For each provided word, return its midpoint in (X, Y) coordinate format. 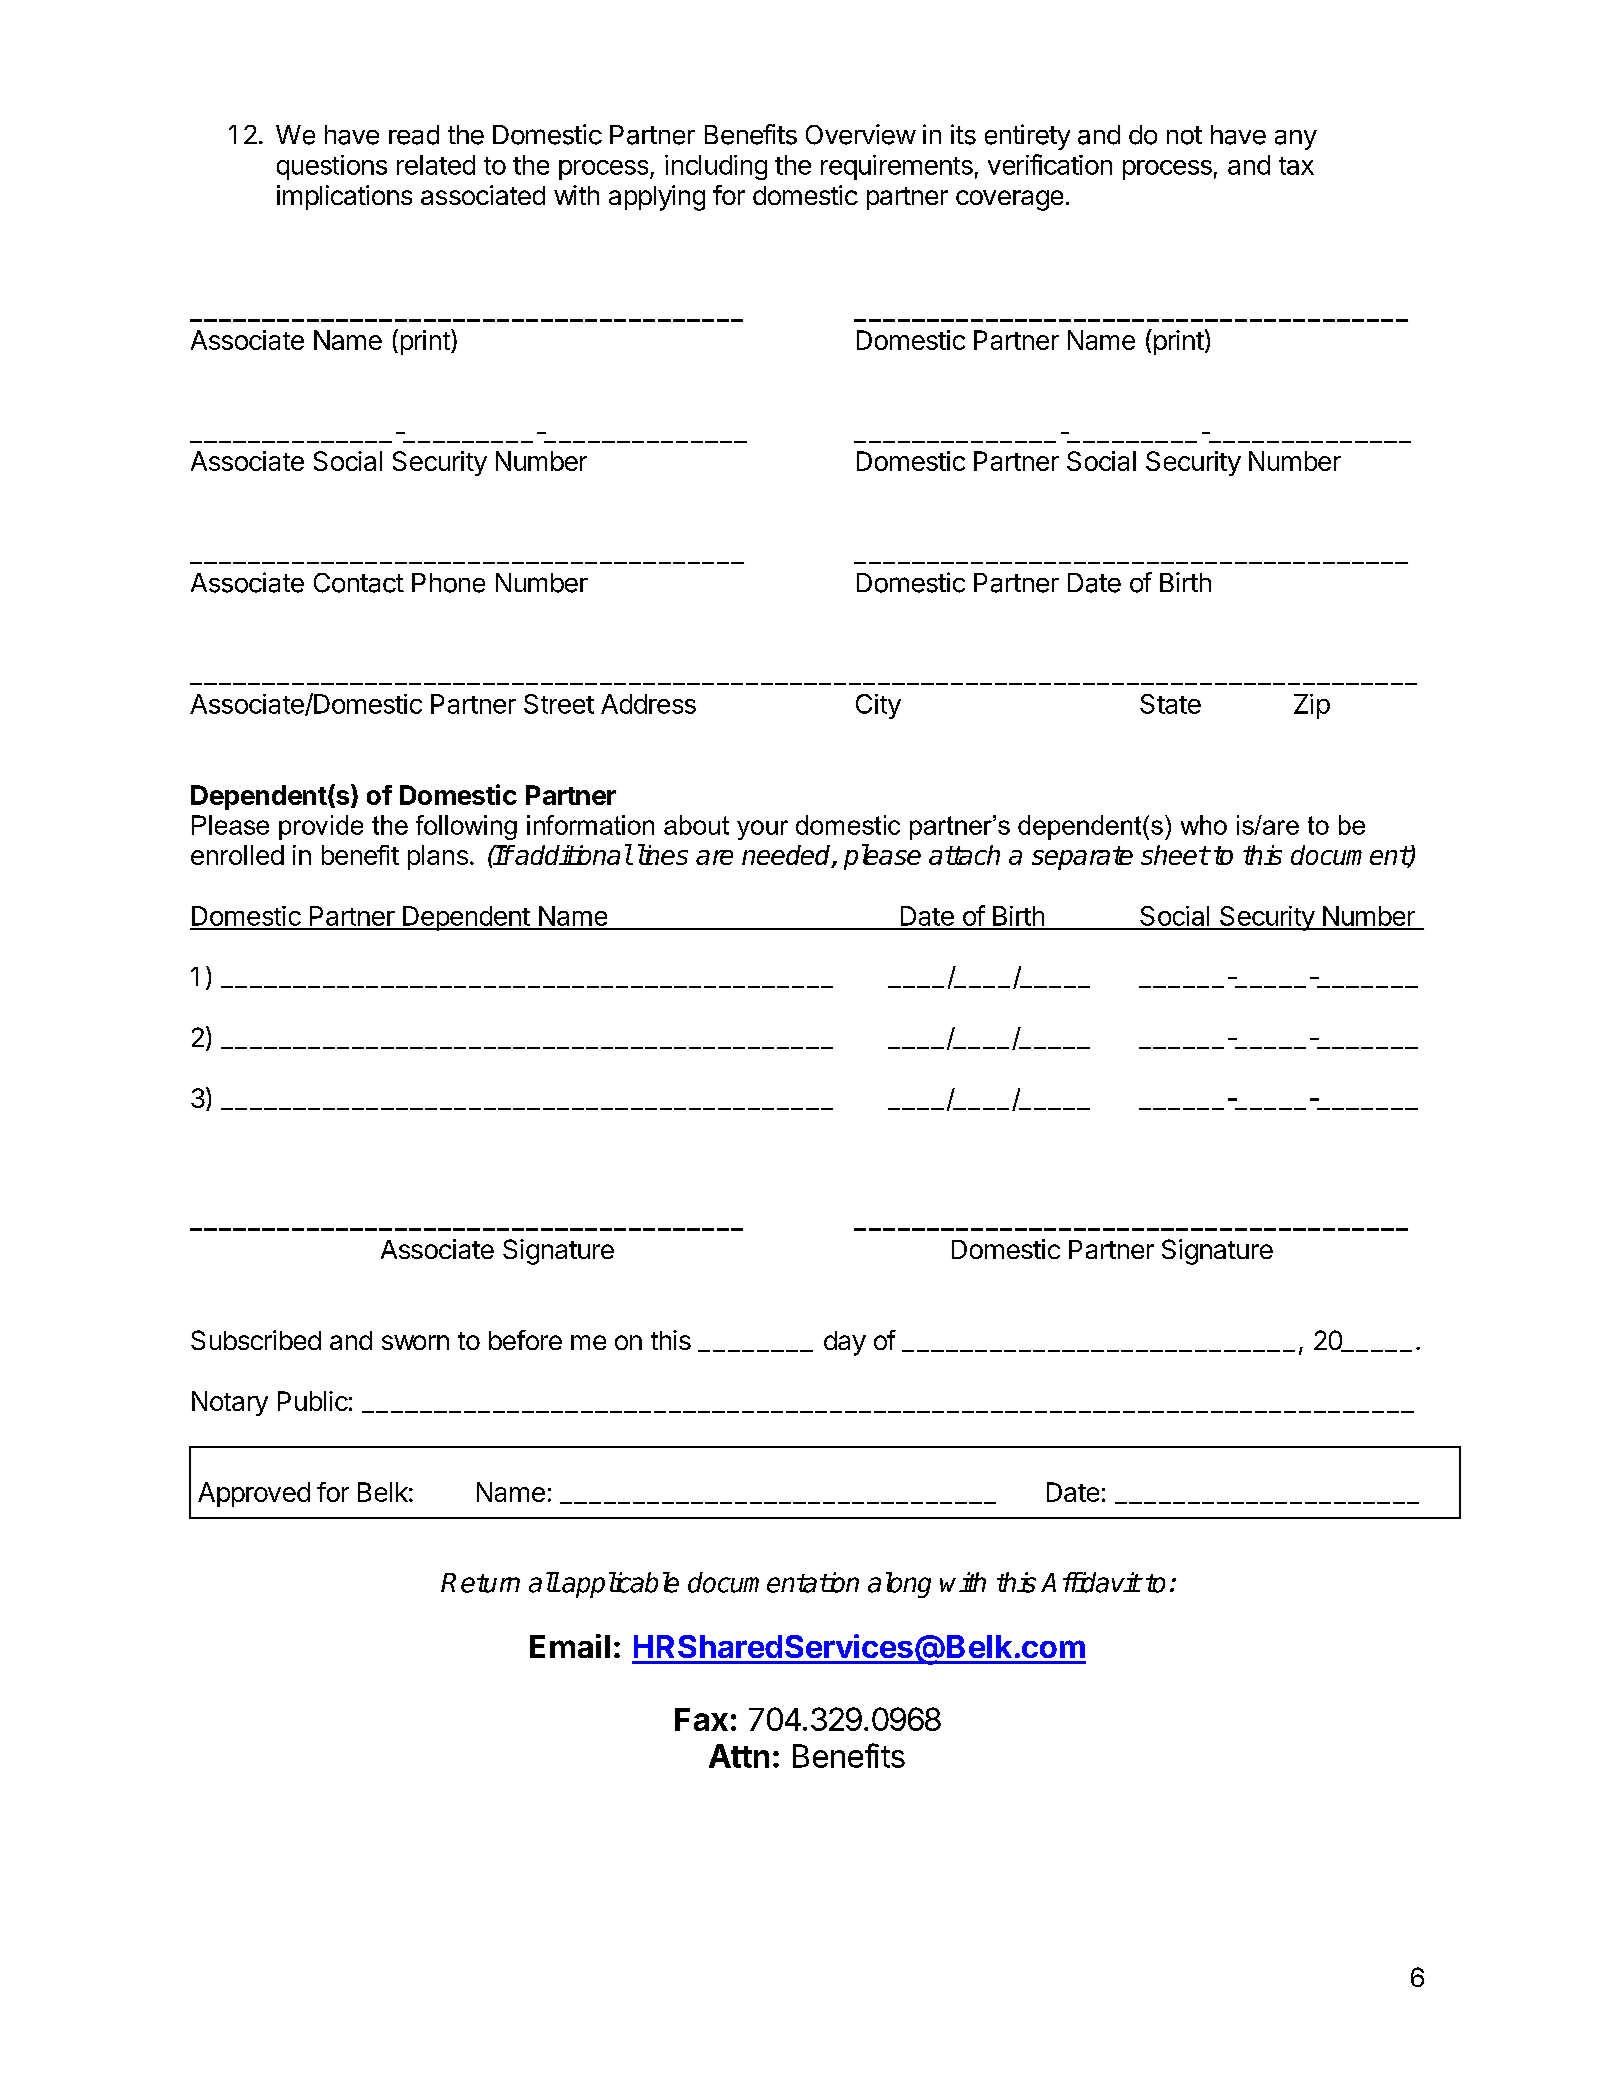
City (878, 706)
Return (480, 1583)
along (899, 1585)
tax (1296, 166)
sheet (1175, 855)
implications (344, 197)
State (1170, 704)
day (845, 1343)
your (762, 830)
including (716, 167)
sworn (415, 1342)
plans (438, 857)
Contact (359, 583)
